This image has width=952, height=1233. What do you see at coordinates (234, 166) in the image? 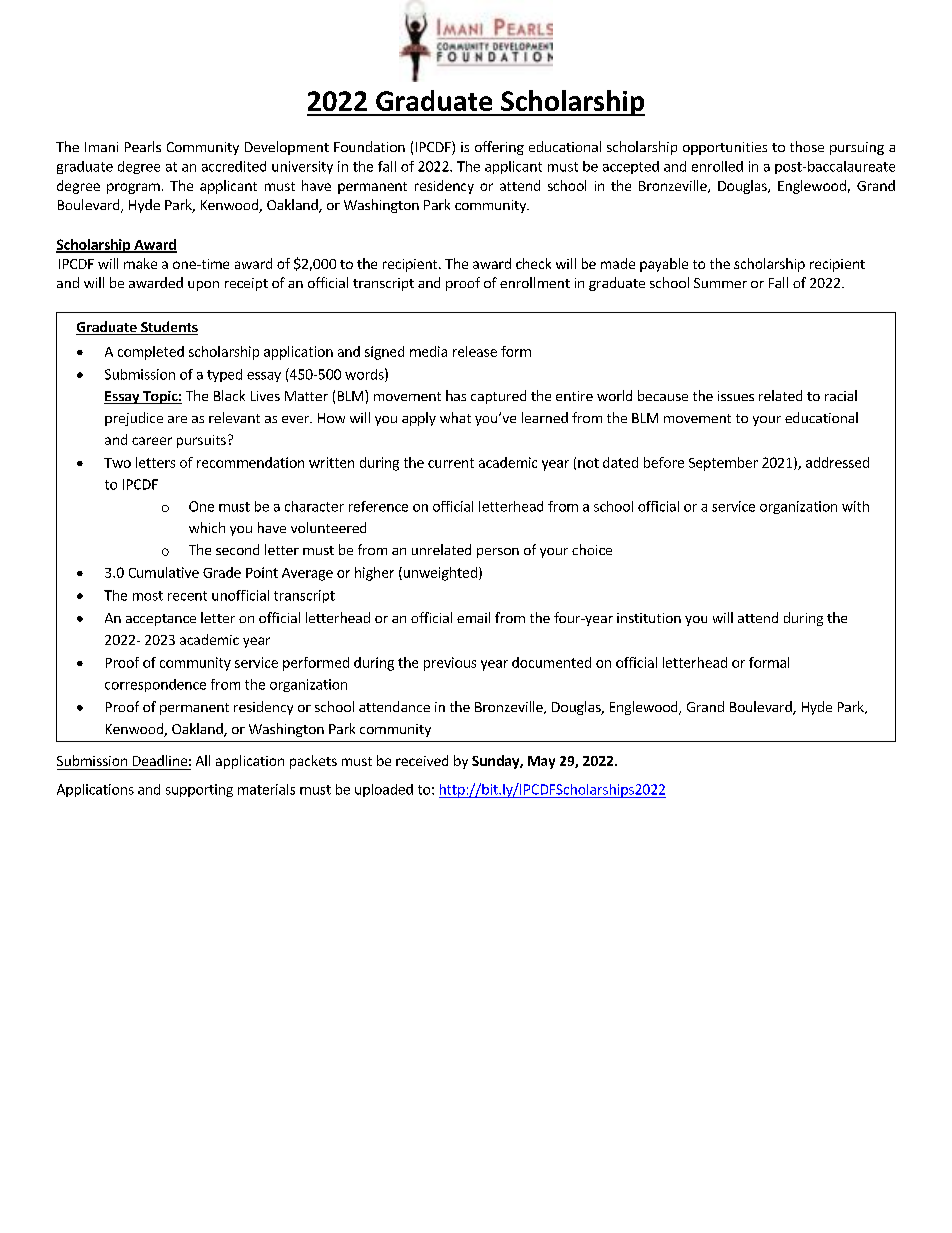
I see `accredited` at bounding box center [234, 166].
